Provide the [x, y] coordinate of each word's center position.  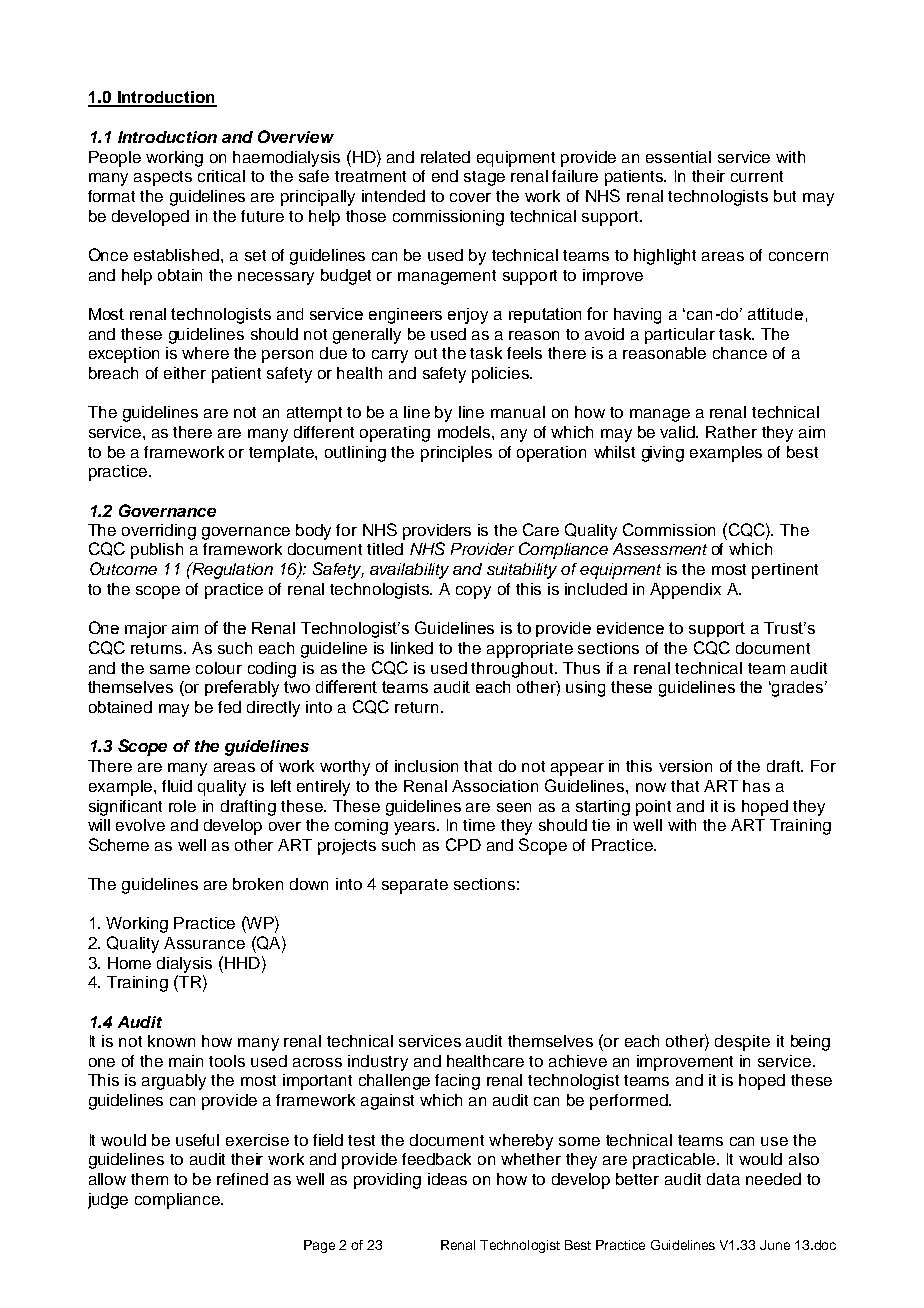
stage [484, 178]
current [757, 176]
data [723, 1179]
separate [415, 886]
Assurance [204, 943]
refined [242, 1179]
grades [798, 689]
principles [456, 454]
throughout [513, 670]
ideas [447, 1179]
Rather [731, 432]
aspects [163, 178]
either [185, 373]
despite [742, 1043]
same [170, 669]
